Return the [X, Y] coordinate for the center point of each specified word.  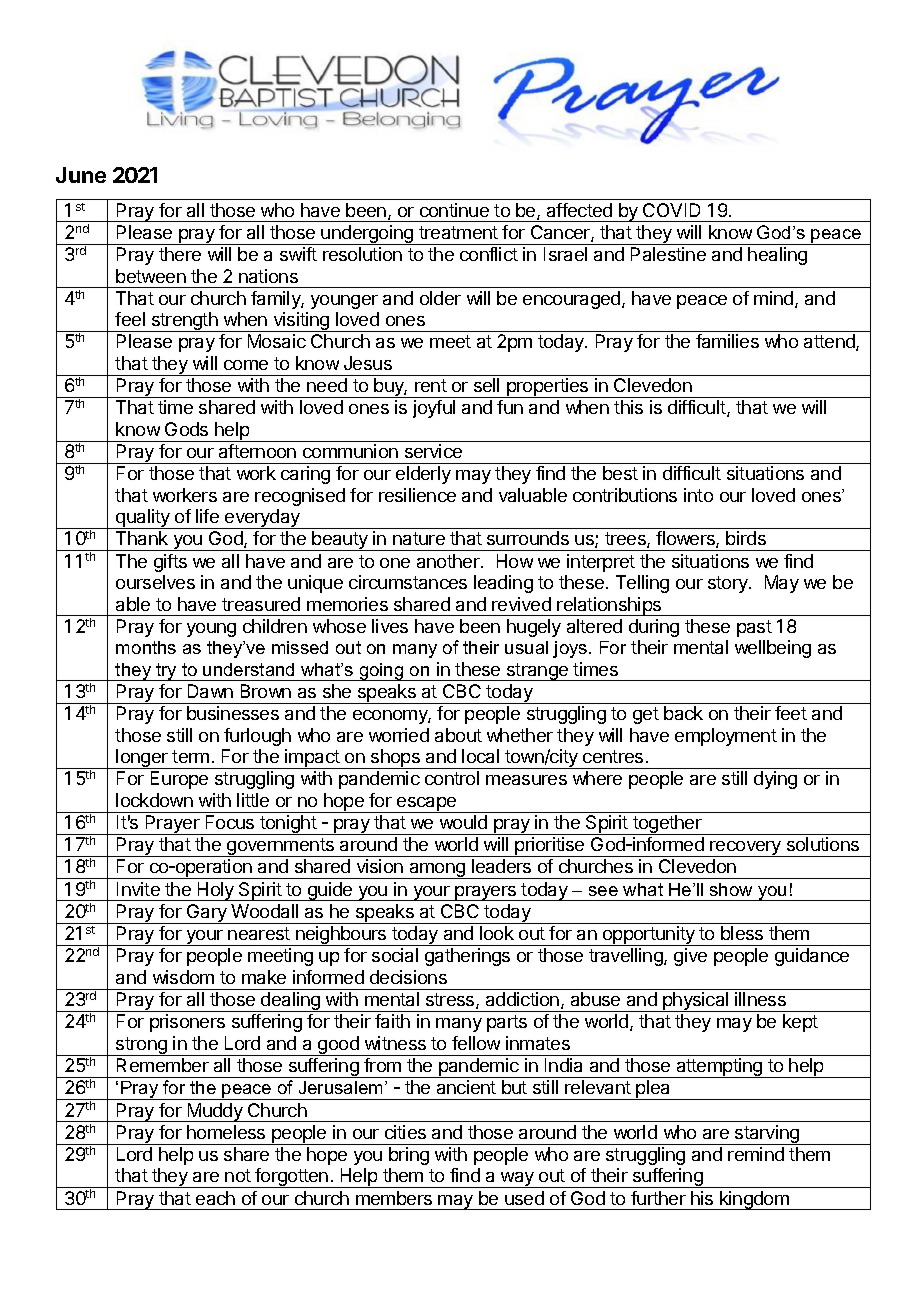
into [698, 495]
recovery [746, 849]
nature [419, 538]
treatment [458, 232]
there [180, 254]
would [463, 822]
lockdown [154, 800]
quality [143, 519]
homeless [226, 1132]
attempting [719, 1068]
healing [777, 256]
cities [405, 1132]
